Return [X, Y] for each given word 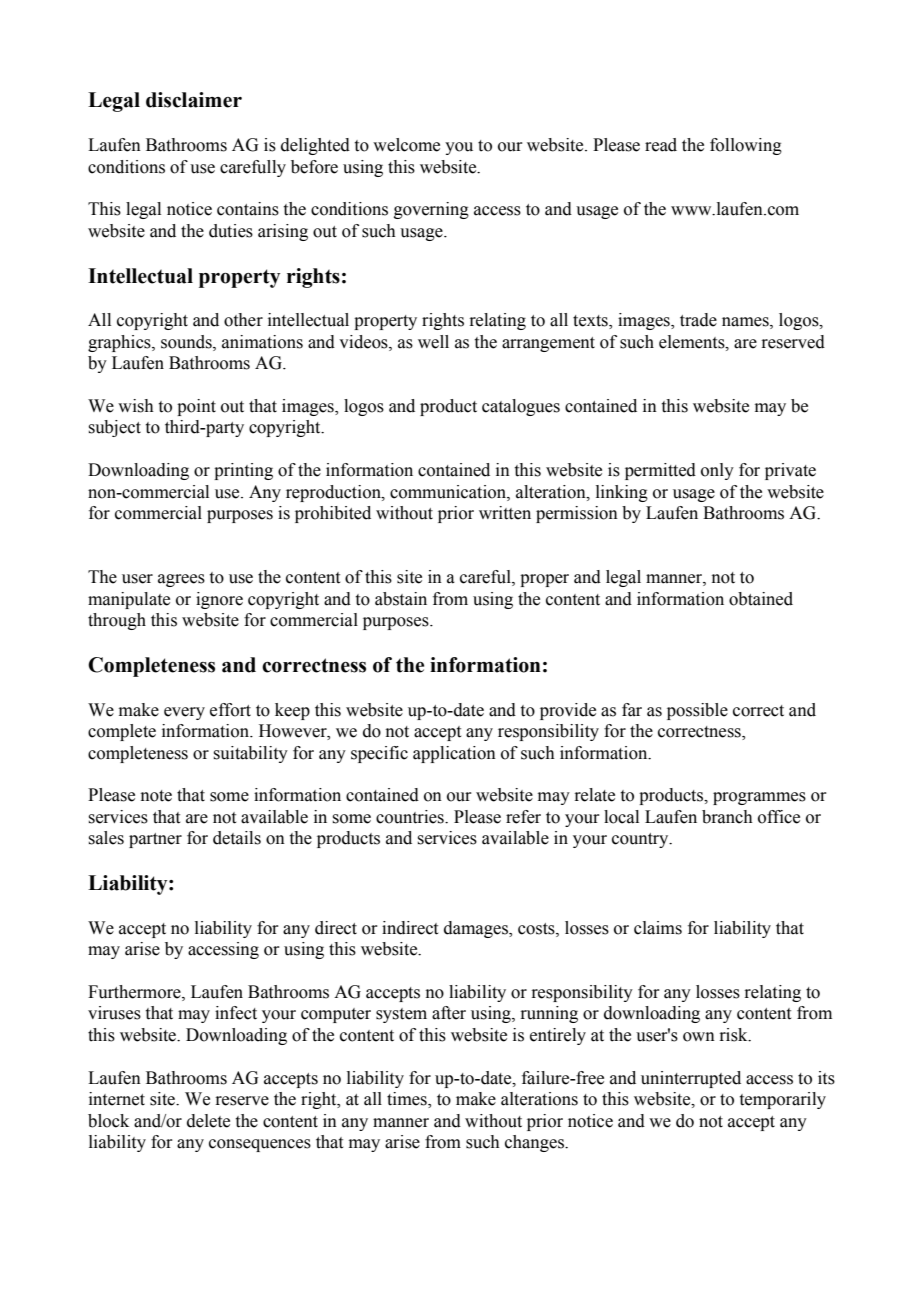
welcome [406, 145]
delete [208, 1121]
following [746, 146]
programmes [759, 798]
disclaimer [194, 100]
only [717, 471]
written [505, 513]
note [156, 796]
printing [243, 471]
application [454, 754]
